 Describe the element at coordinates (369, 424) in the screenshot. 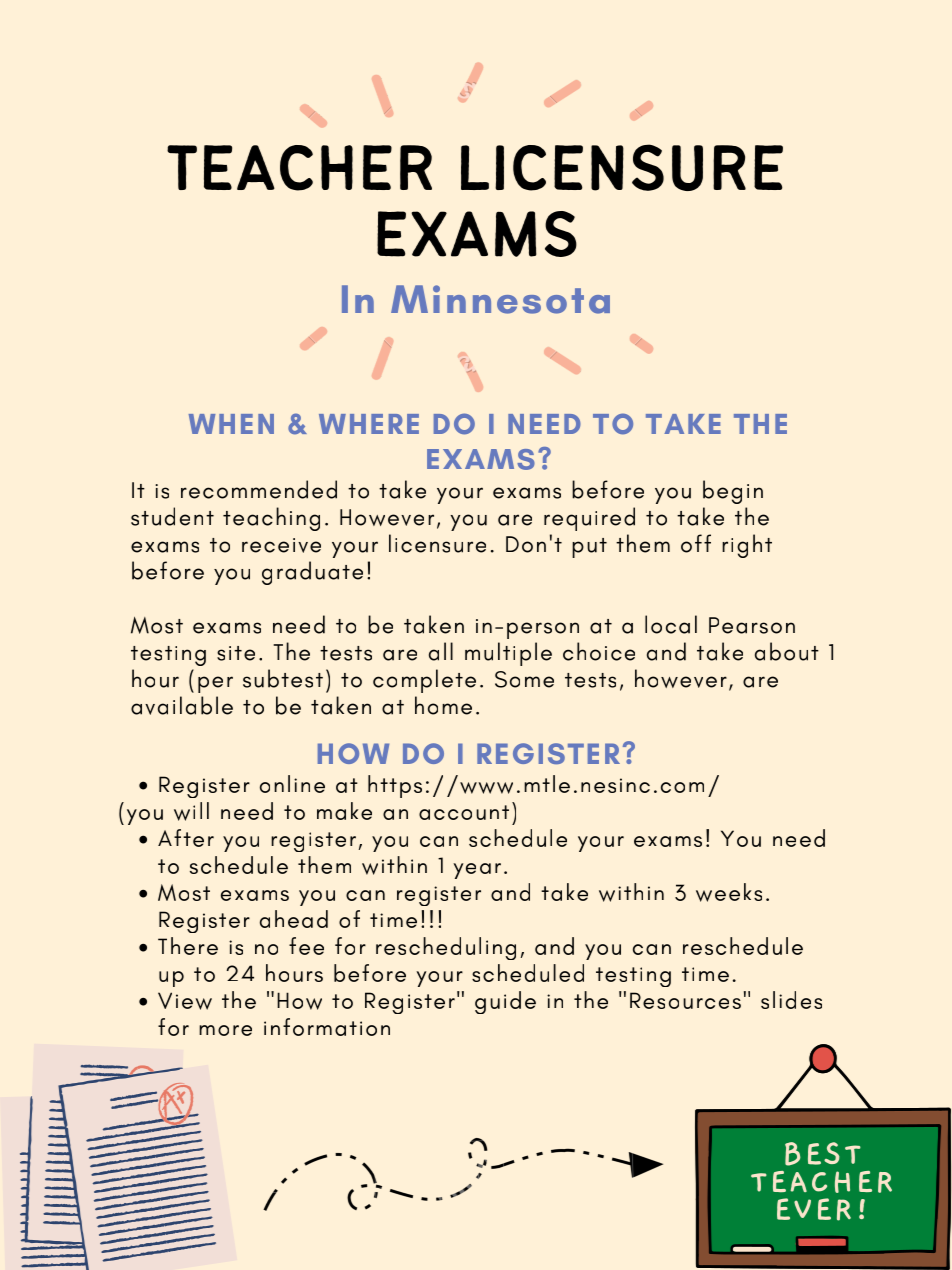

I see `WHERE` at that location.
